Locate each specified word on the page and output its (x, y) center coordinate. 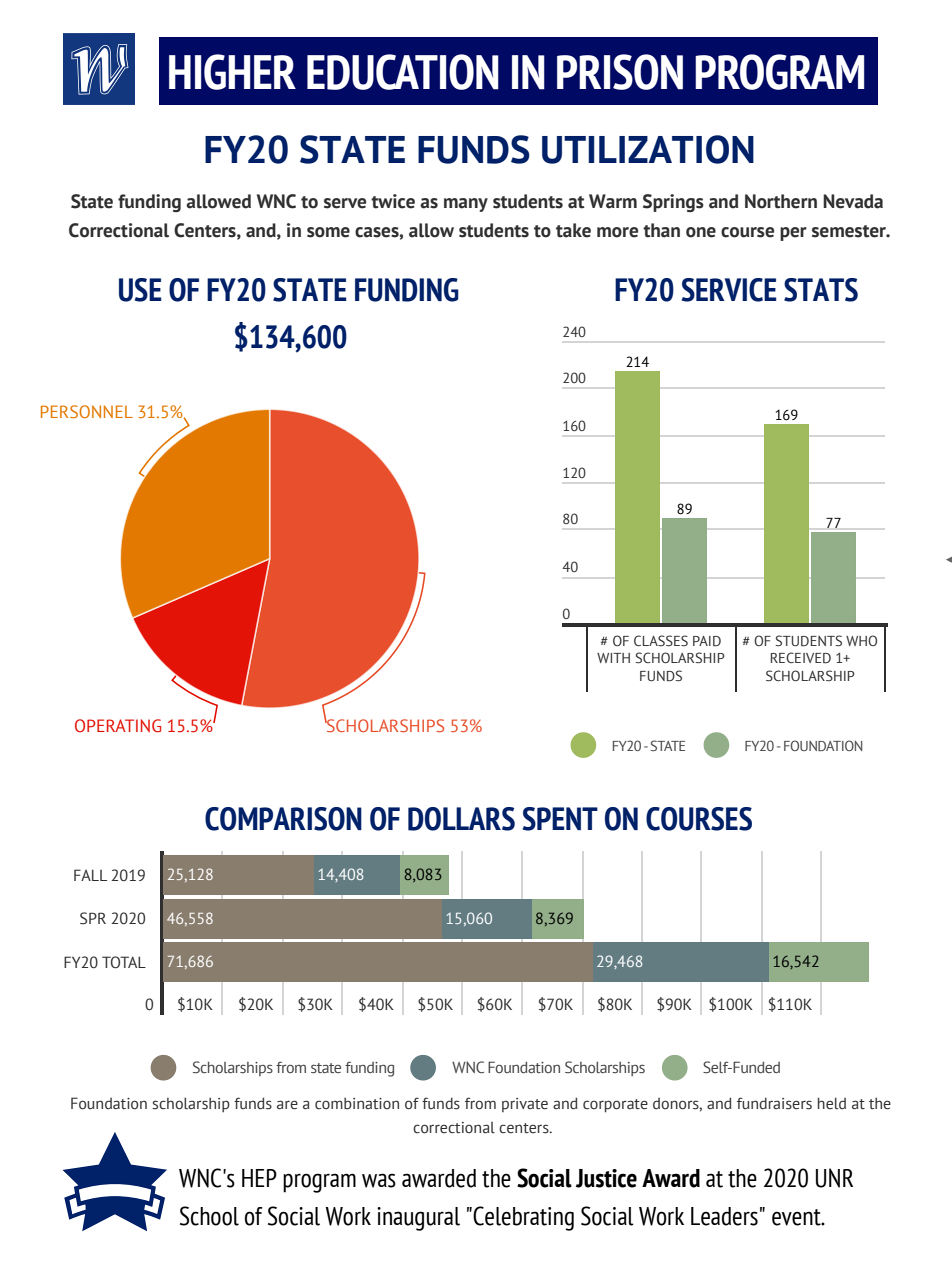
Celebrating (523, 1218)
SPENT (560, 819)
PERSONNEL (87, 411)
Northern (781, 201)
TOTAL (124, 962)
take (573, 230)
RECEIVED (801, 658)
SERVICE (729, 290)
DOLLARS (461, 819)
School (209, 1216)
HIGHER (232, 72)
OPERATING (118, 726)
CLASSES (661, 640)
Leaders (724, 1216)
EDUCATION (403, 72)
